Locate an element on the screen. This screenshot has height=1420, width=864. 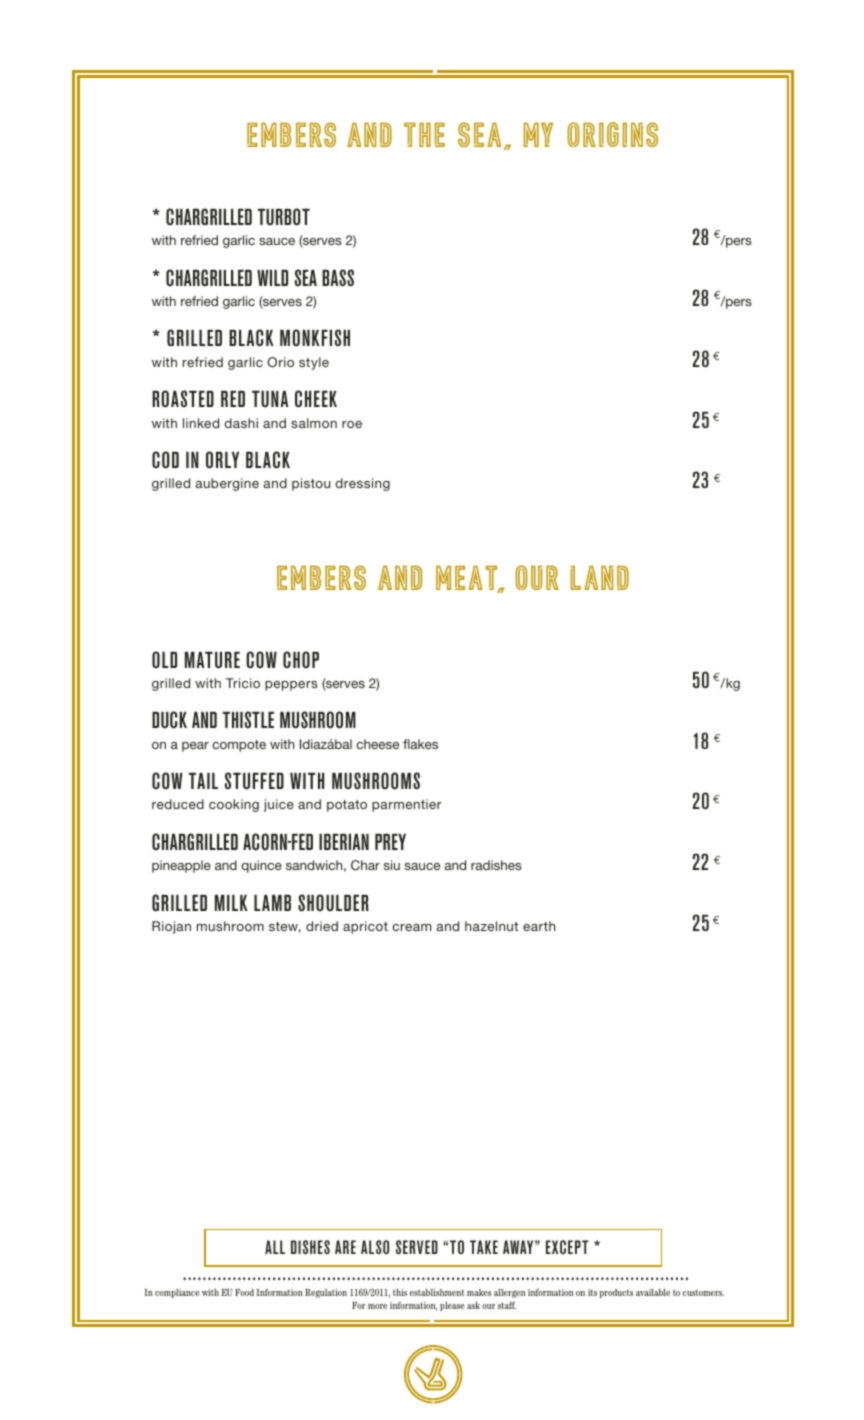
TURBOT is located at coordinates (283, 216).
